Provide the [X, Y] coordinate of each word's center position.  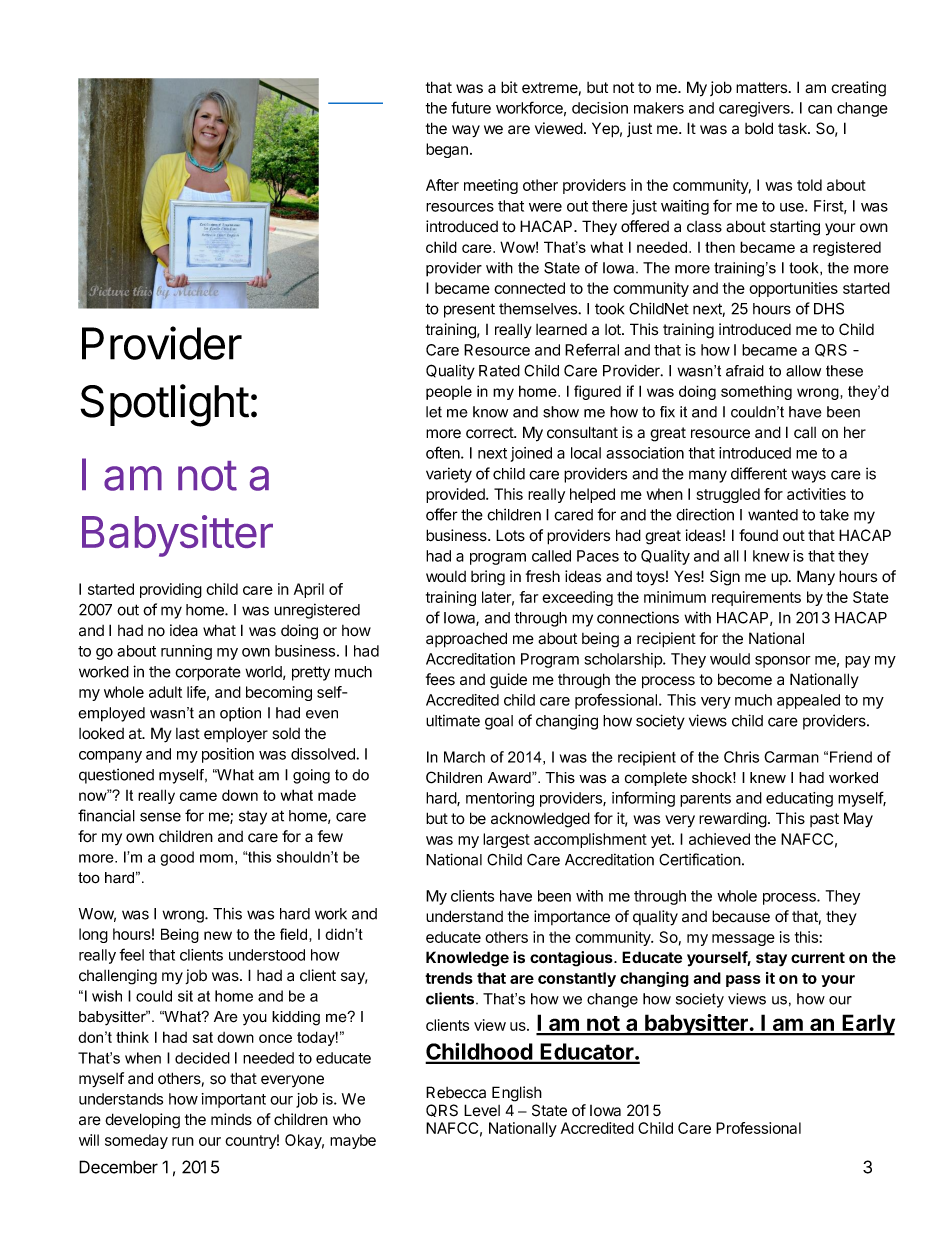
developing [142, 1121]
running [186, 652]
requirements [756, 598]
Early [868, 1025]
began [447, 150]
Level [482, 1110]
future [471, 107]
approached [466, 640]
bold [759, 128]
